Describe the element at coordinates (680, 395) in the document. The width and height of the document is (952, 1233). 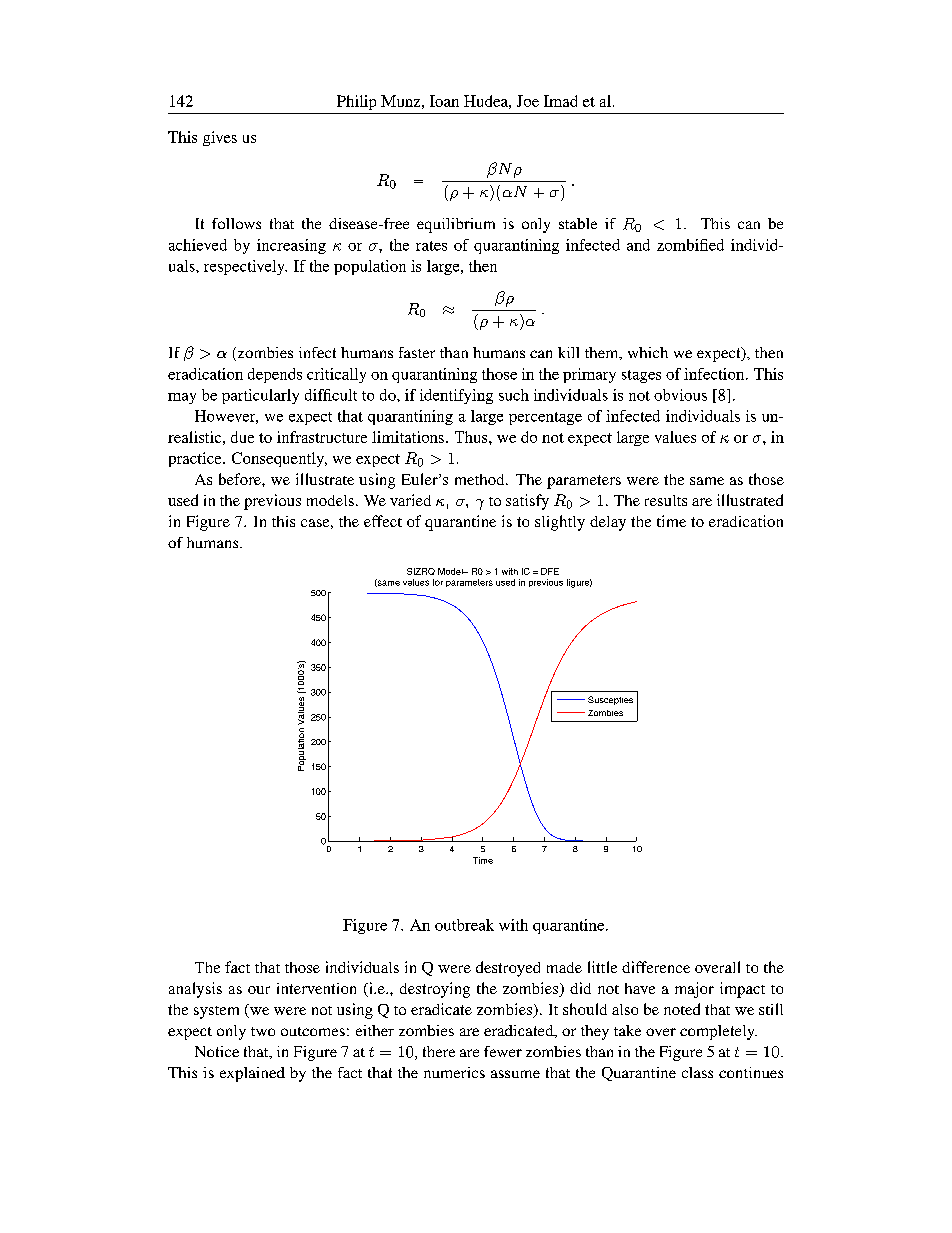
I see `obvious` at that location.
